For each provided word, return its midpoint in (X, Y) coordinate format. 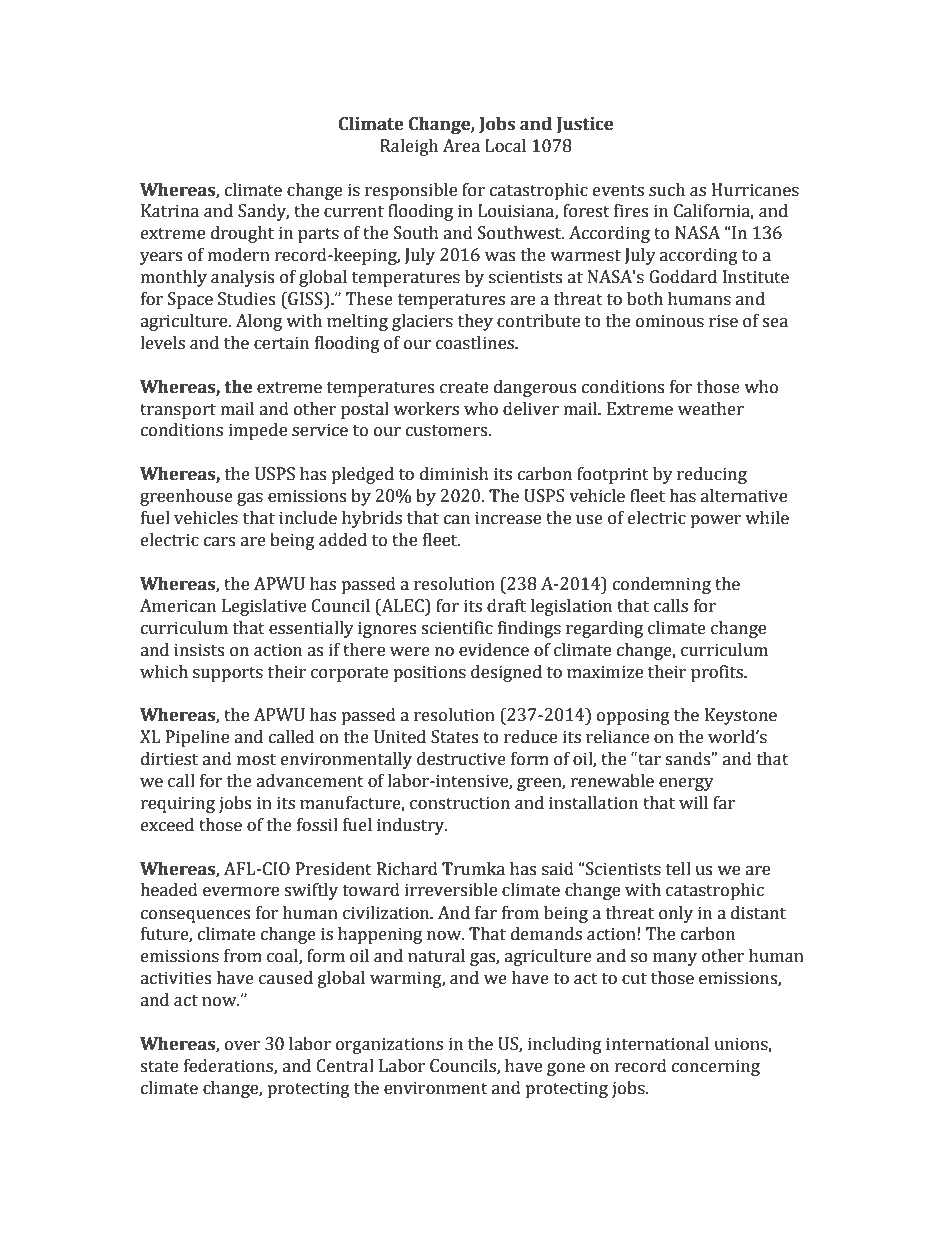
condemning (662, 585)
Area (461, 146)
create (464, 388)
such (667, 190)
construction (460, 803)
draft (506, 606)
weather (711, 409)
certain (281, 343)
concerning (716, 1067)
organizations (389, 1045)
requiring (178, 804)
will (693, 802)
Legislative (264, 607)
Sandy (263, 212)
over (242, 1046)
